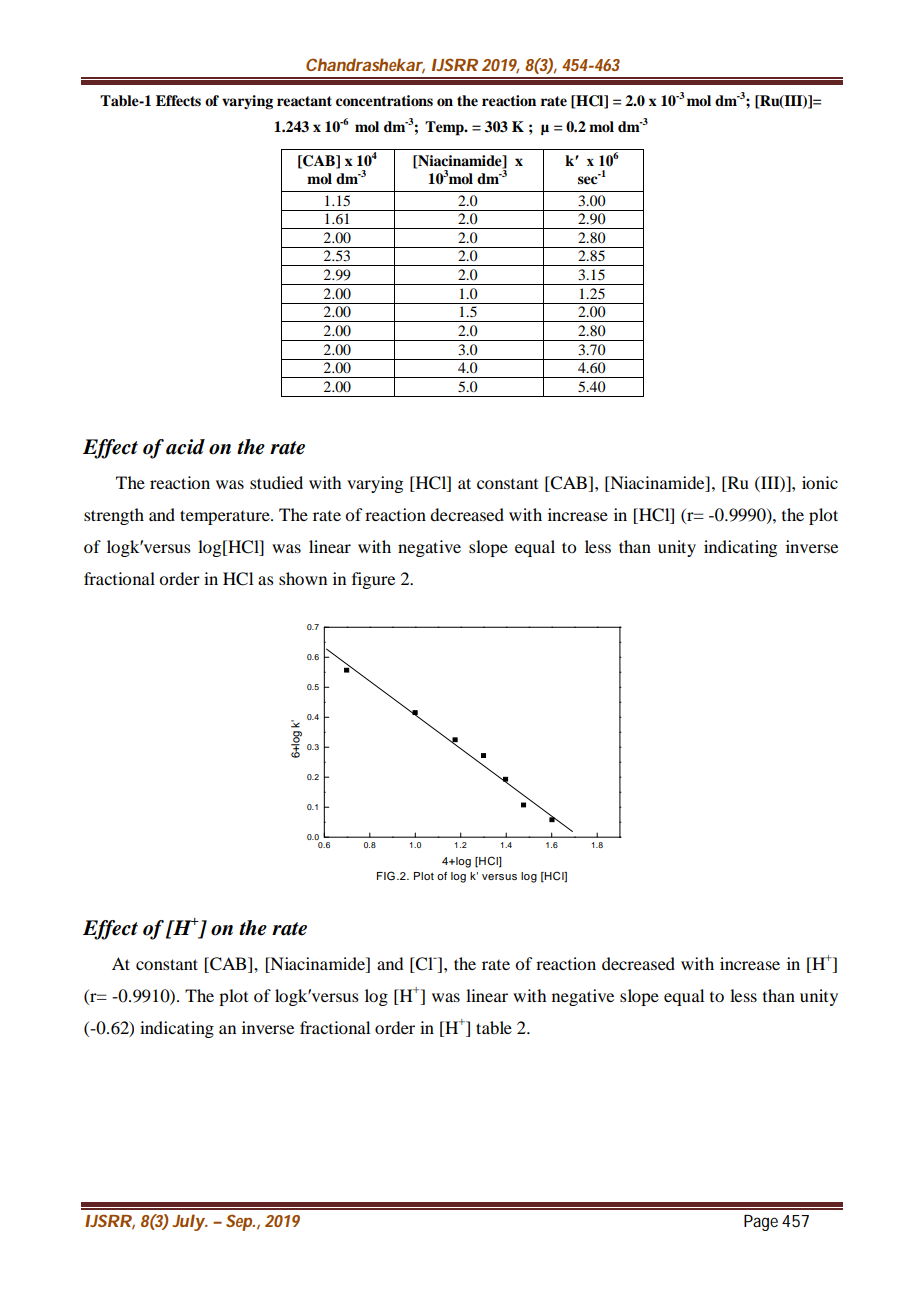  What do you see at coordinates (820, 482) in the document?
I see `ionic` at bounding box center [820, 482].
